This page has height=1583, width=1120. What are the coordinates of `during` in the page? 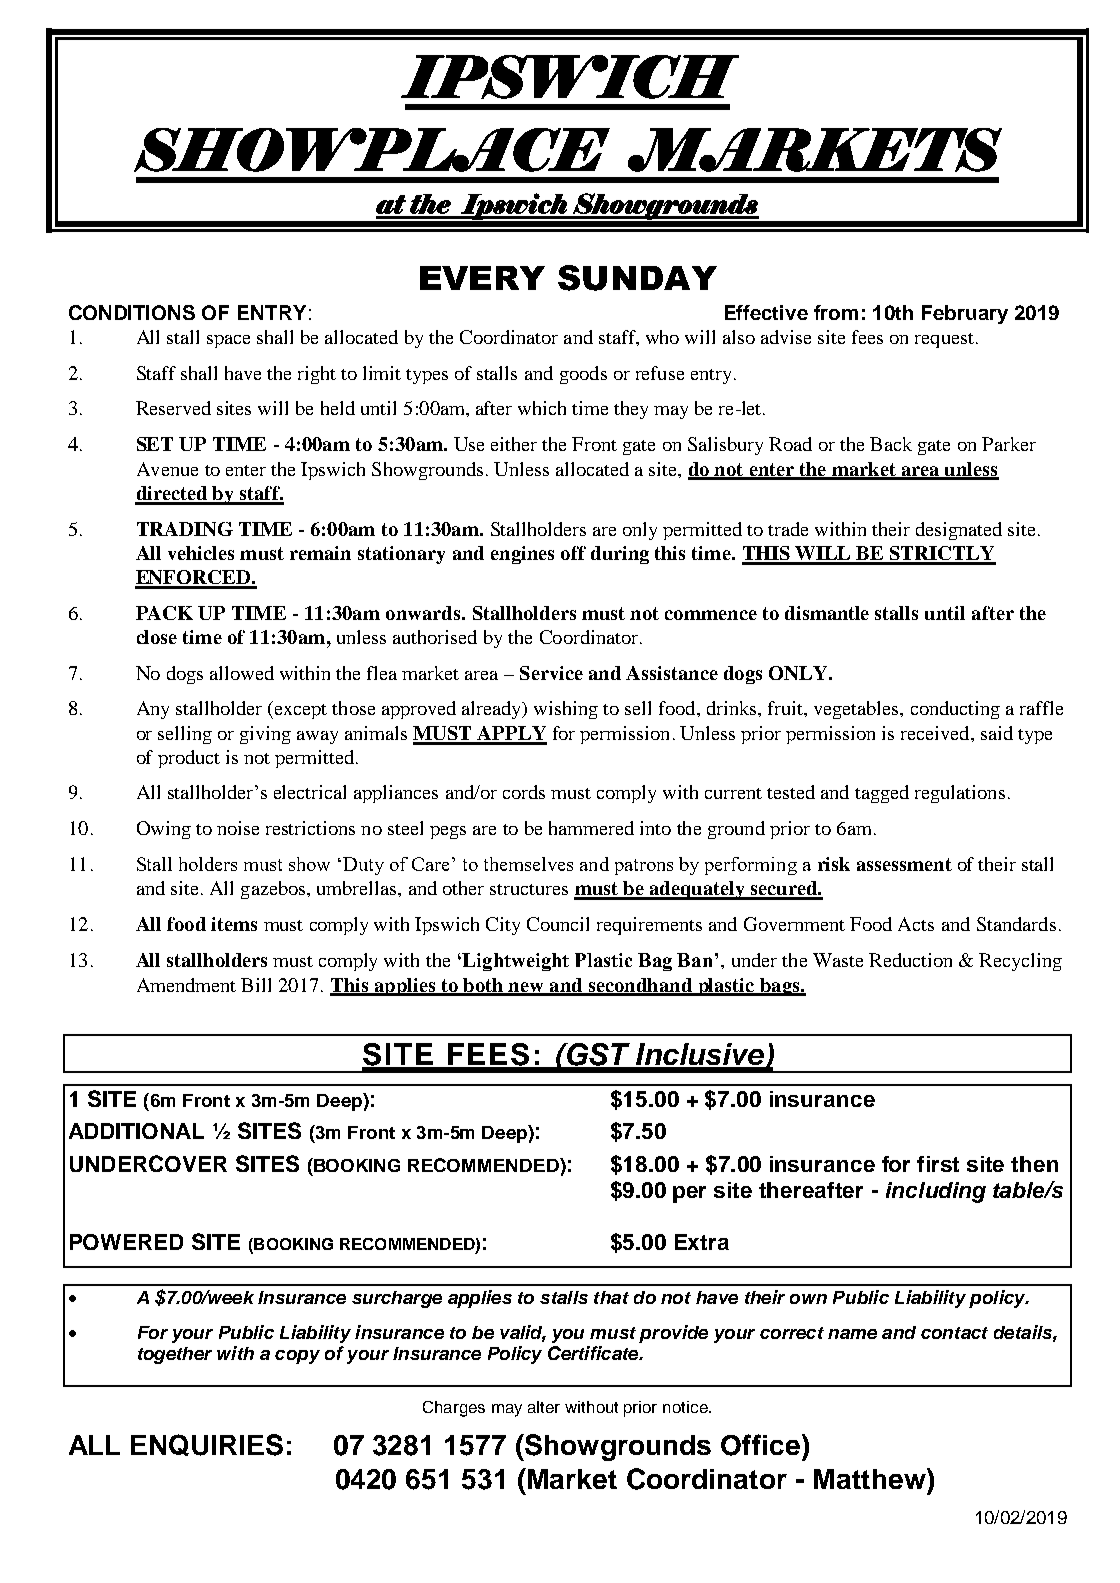 It's located at (620, 555).
